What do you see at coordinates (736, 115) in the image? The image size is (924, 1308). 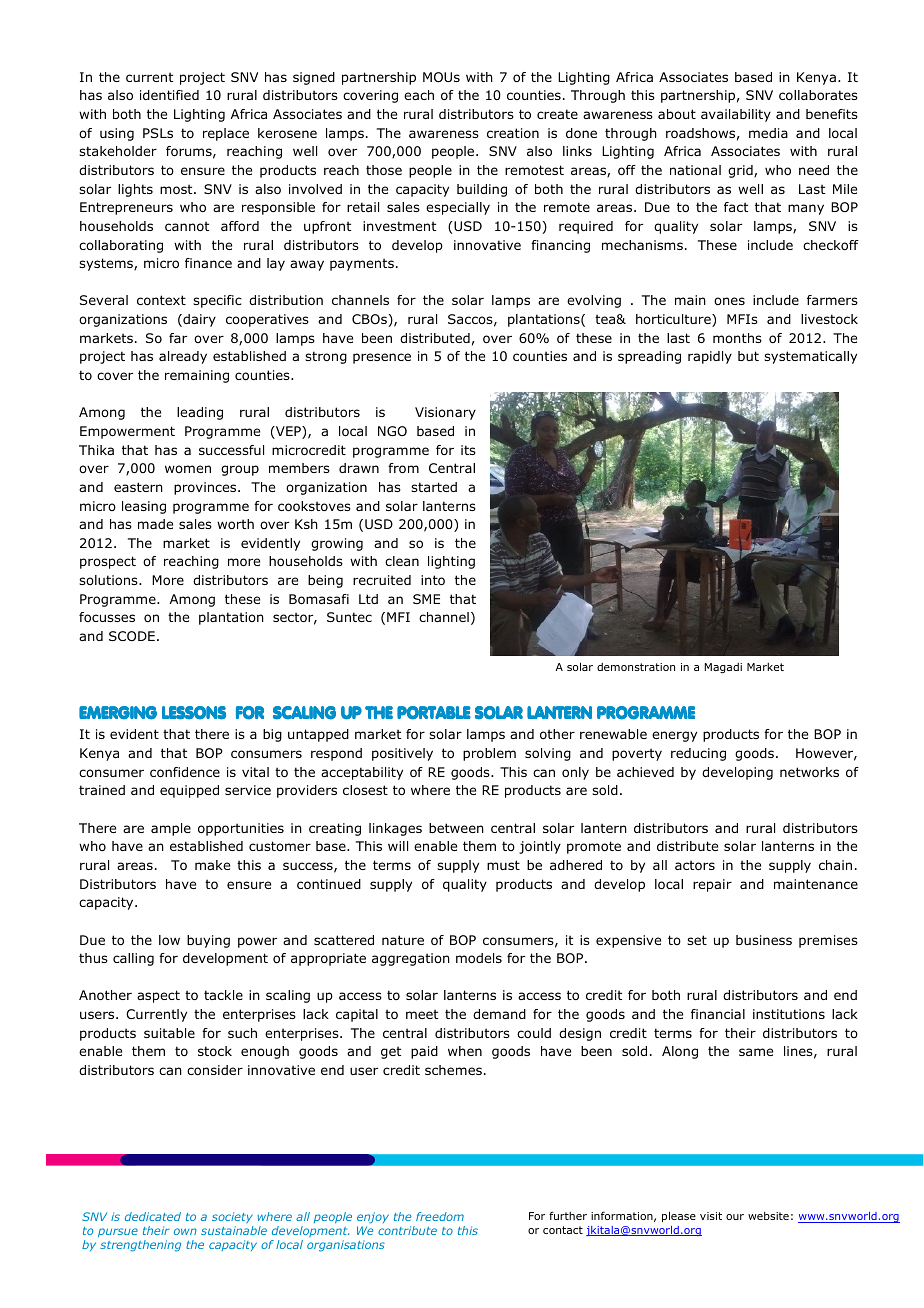 I see `availability` at bounding box center [736, 115].
